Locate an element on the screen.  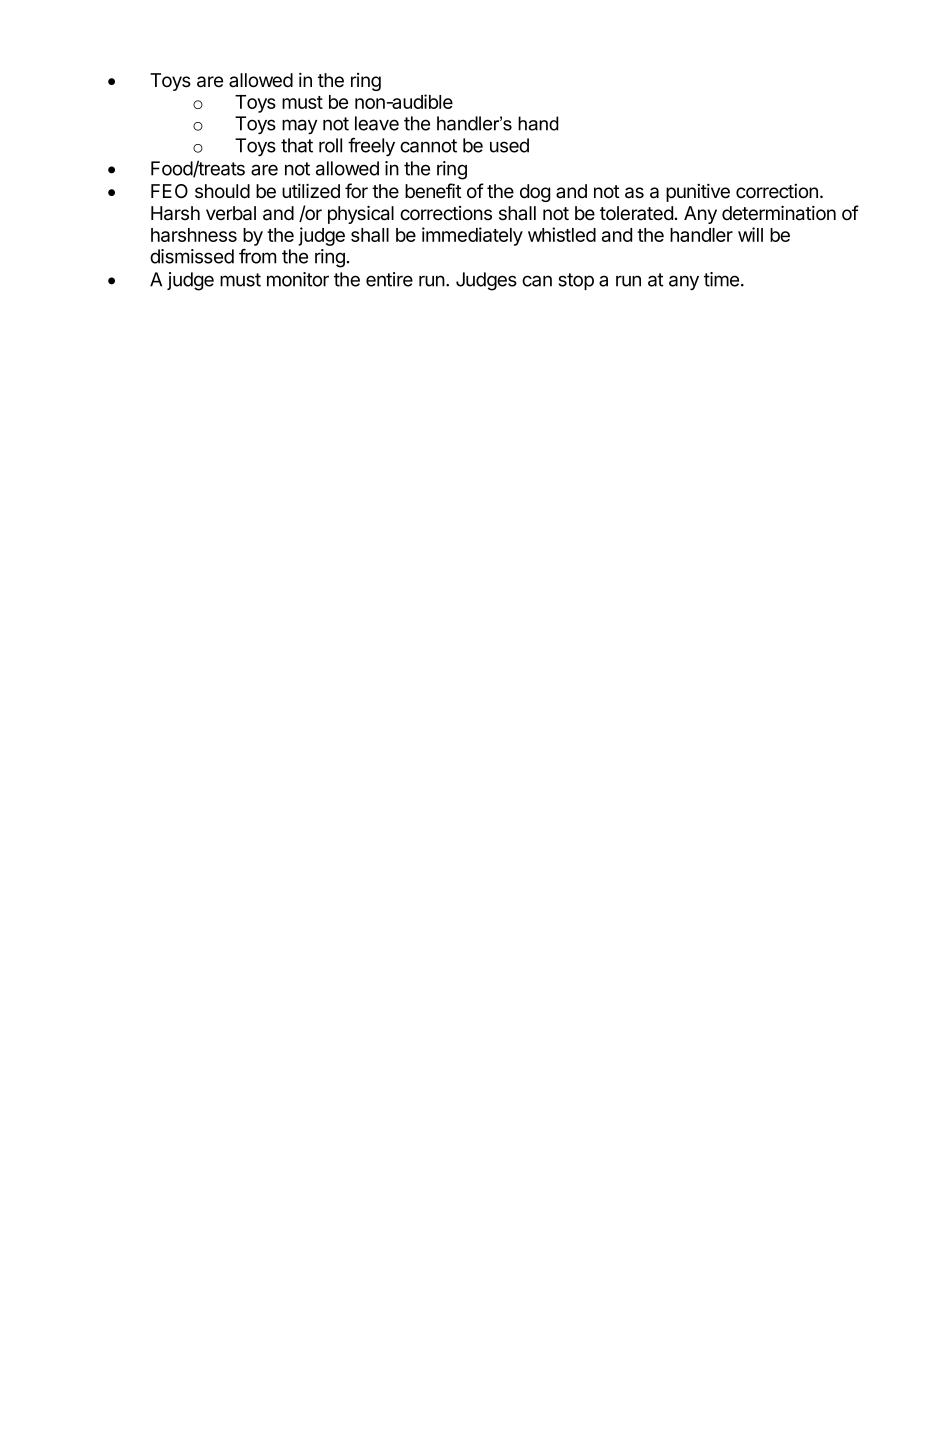
leave is located at coordinates (377, 123).
